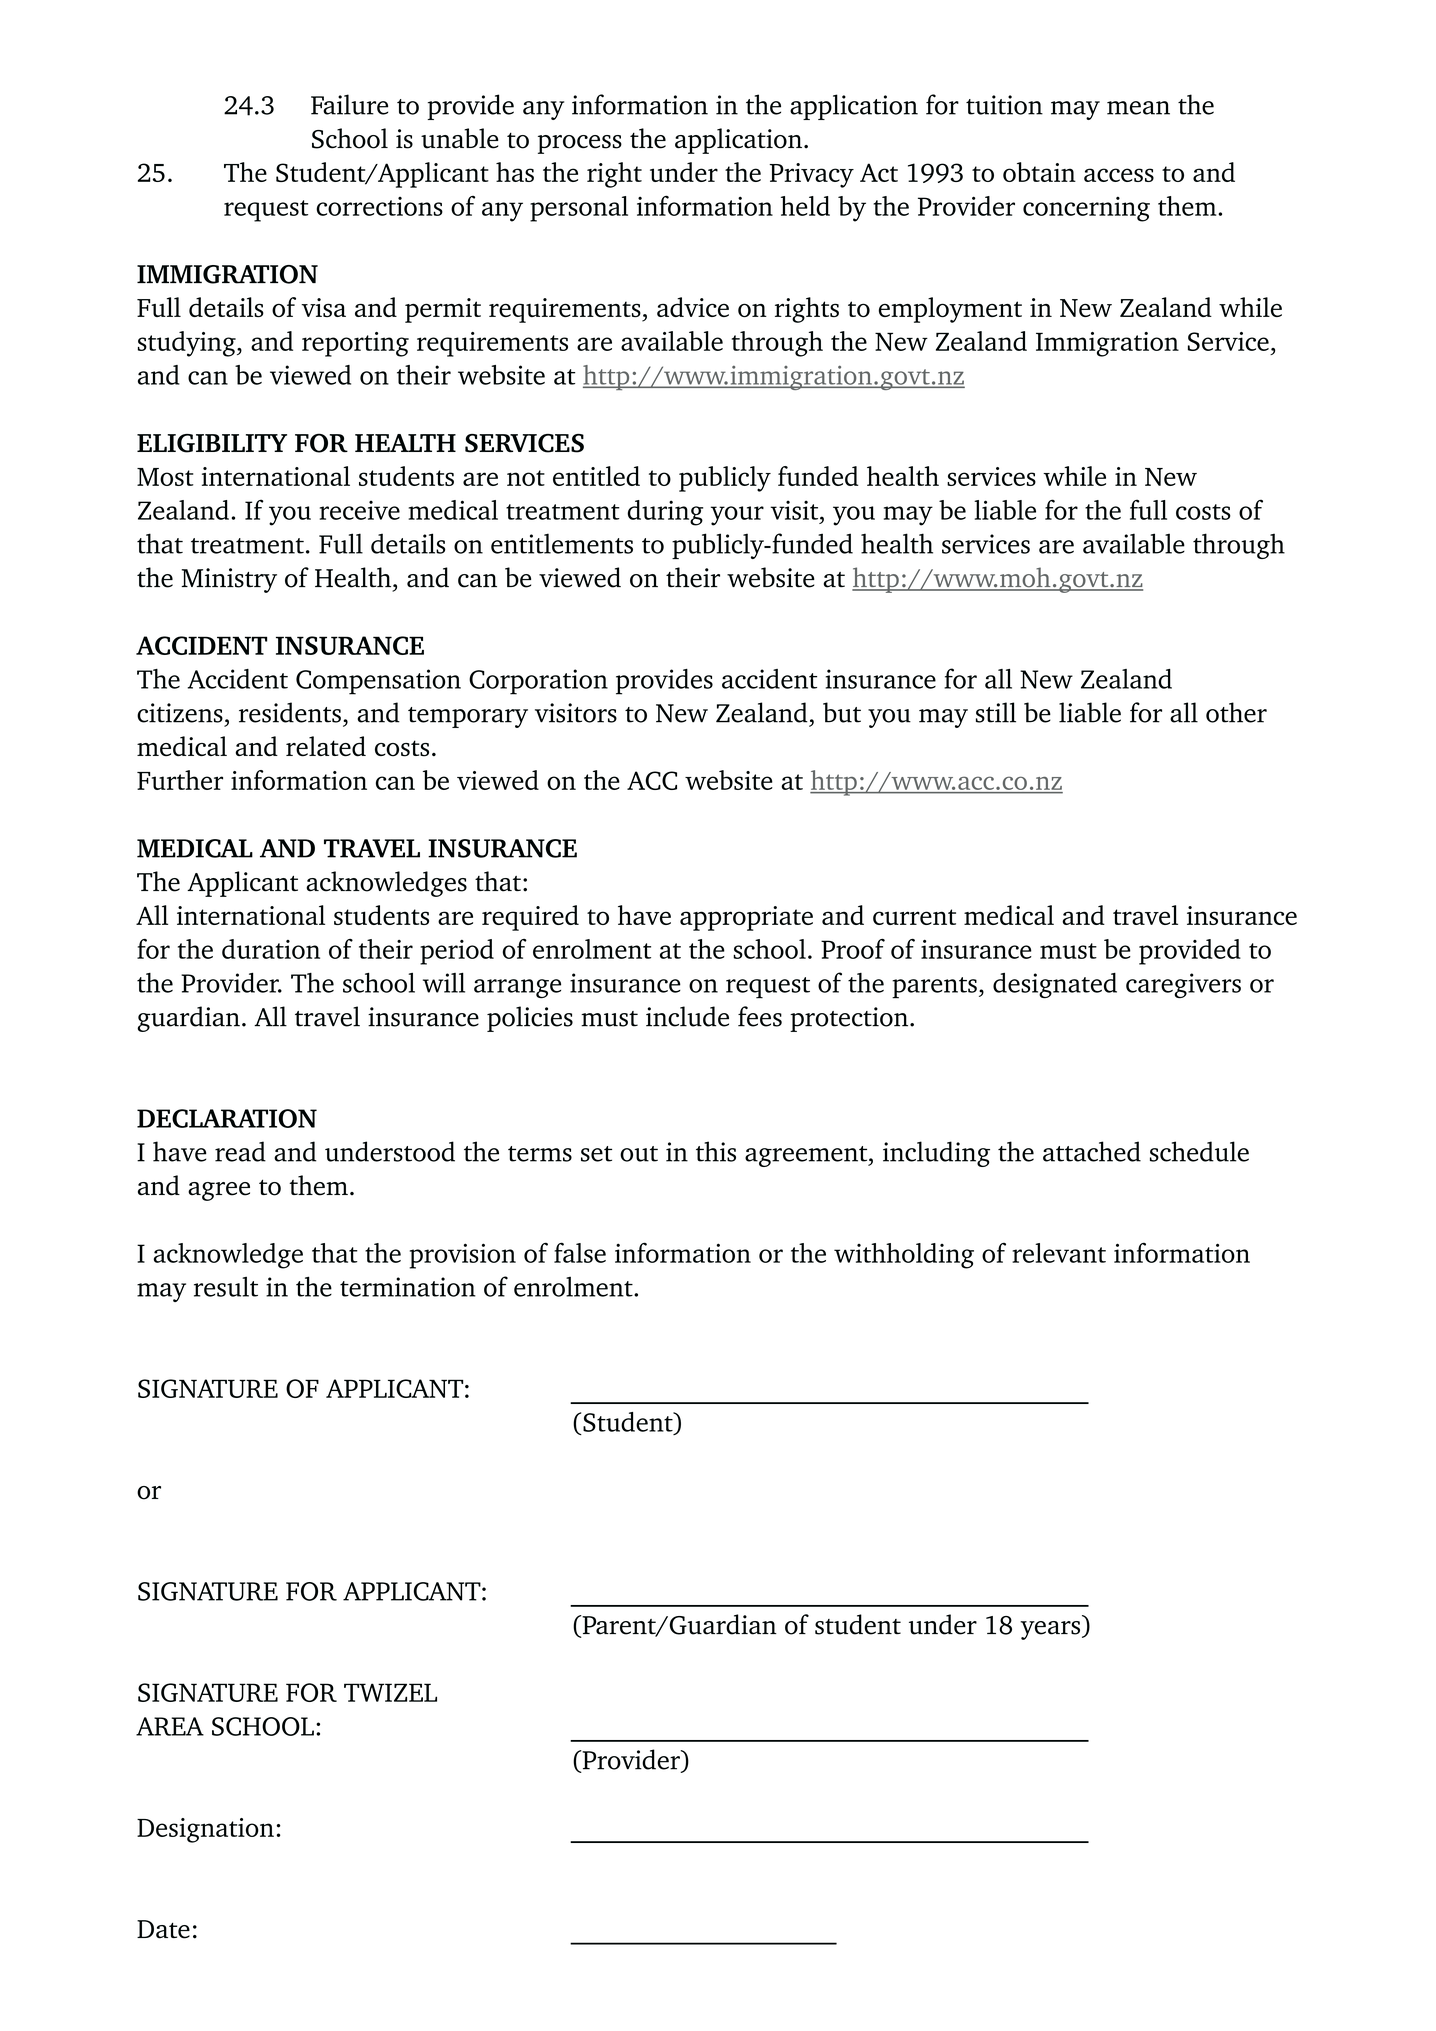 This screenshot has width=1436, height=2031. Describe the element at coordinates (1059, 1253) in the screenshot. I see `relevant` at that location.
